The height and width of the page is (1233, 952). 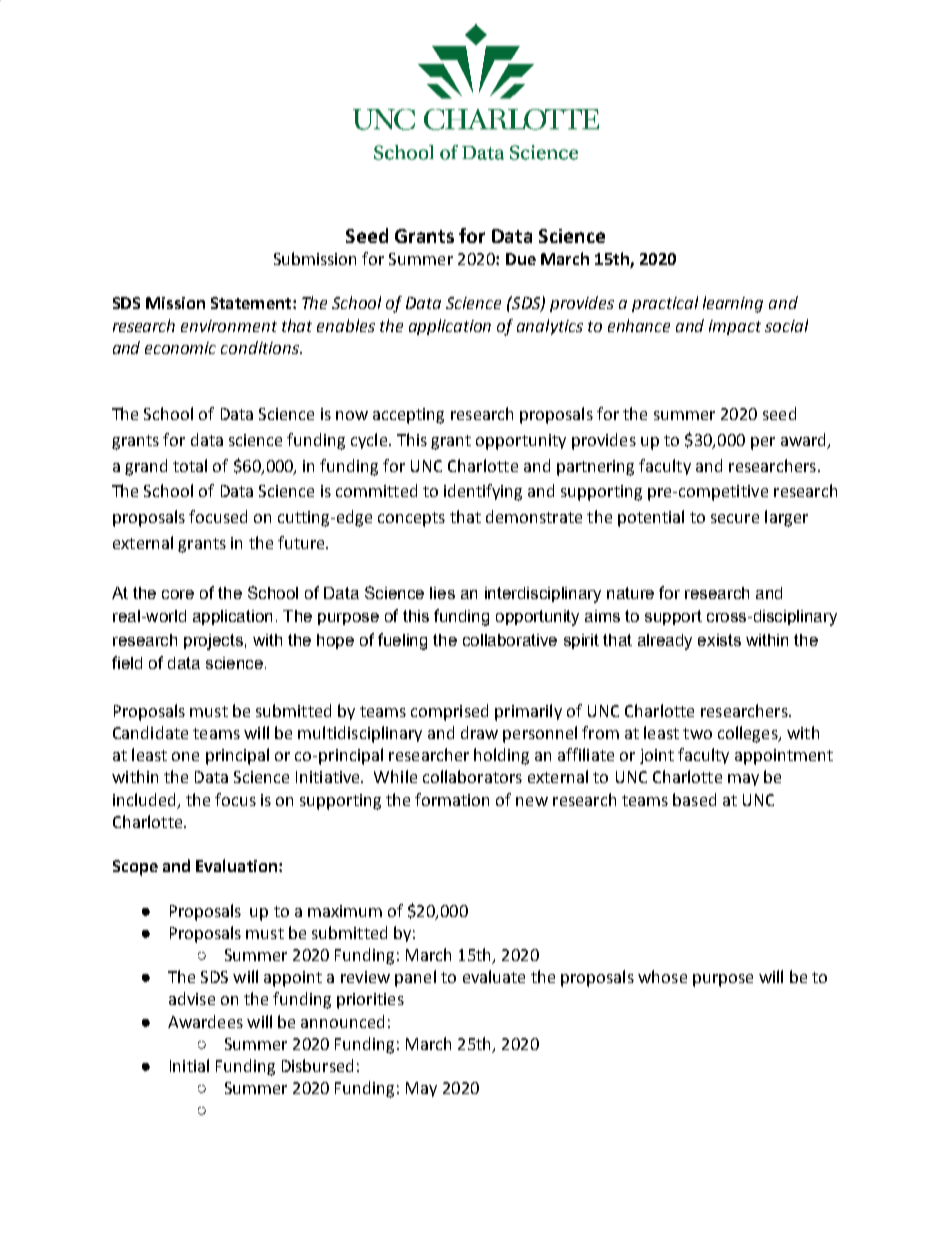 What do you see at coordinates (411, 519) in the page?
I see `concepts` at bounding box center [411, 519].
